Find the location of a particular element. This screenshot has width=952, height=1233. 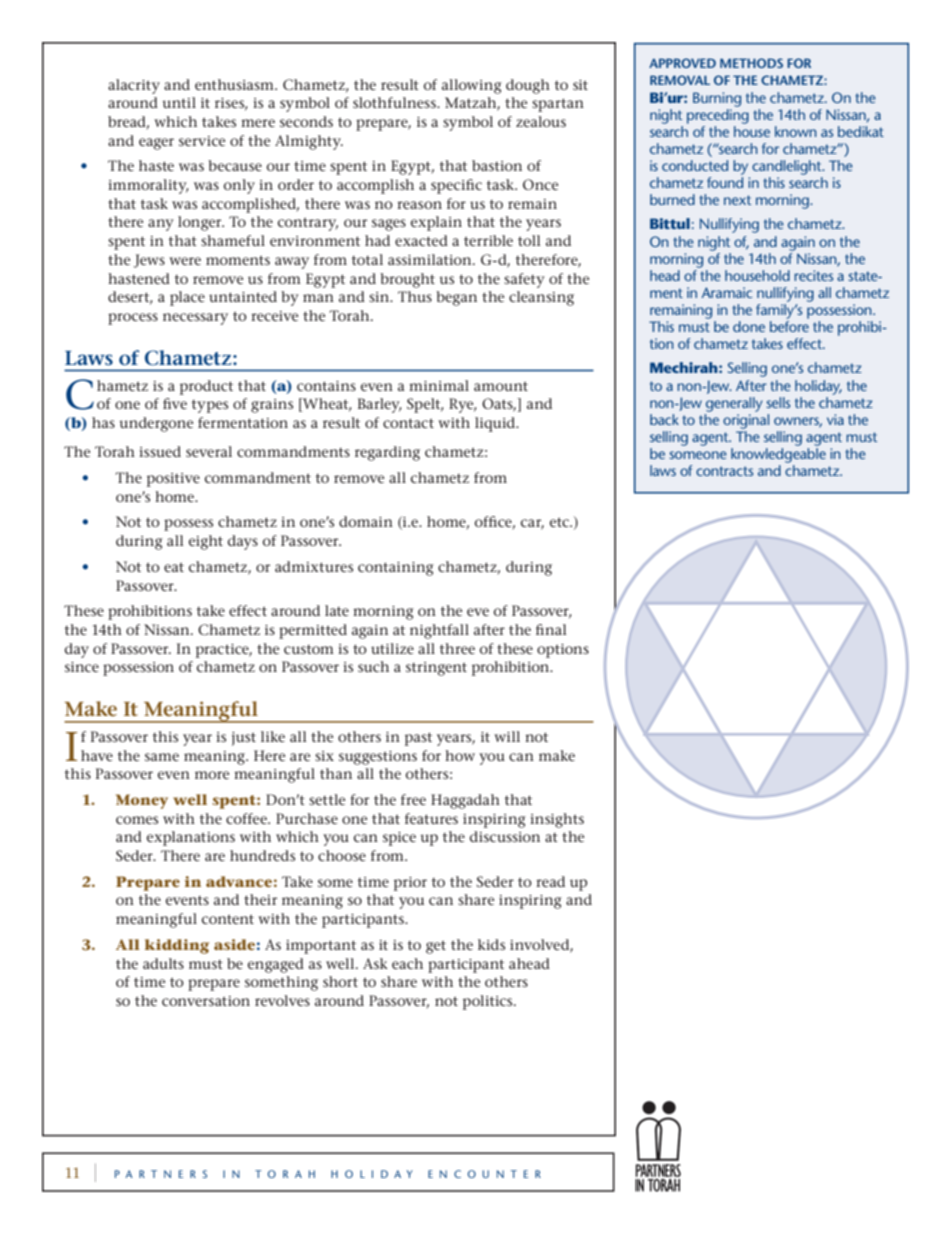

Burning is located at coordinates (717, 99).
